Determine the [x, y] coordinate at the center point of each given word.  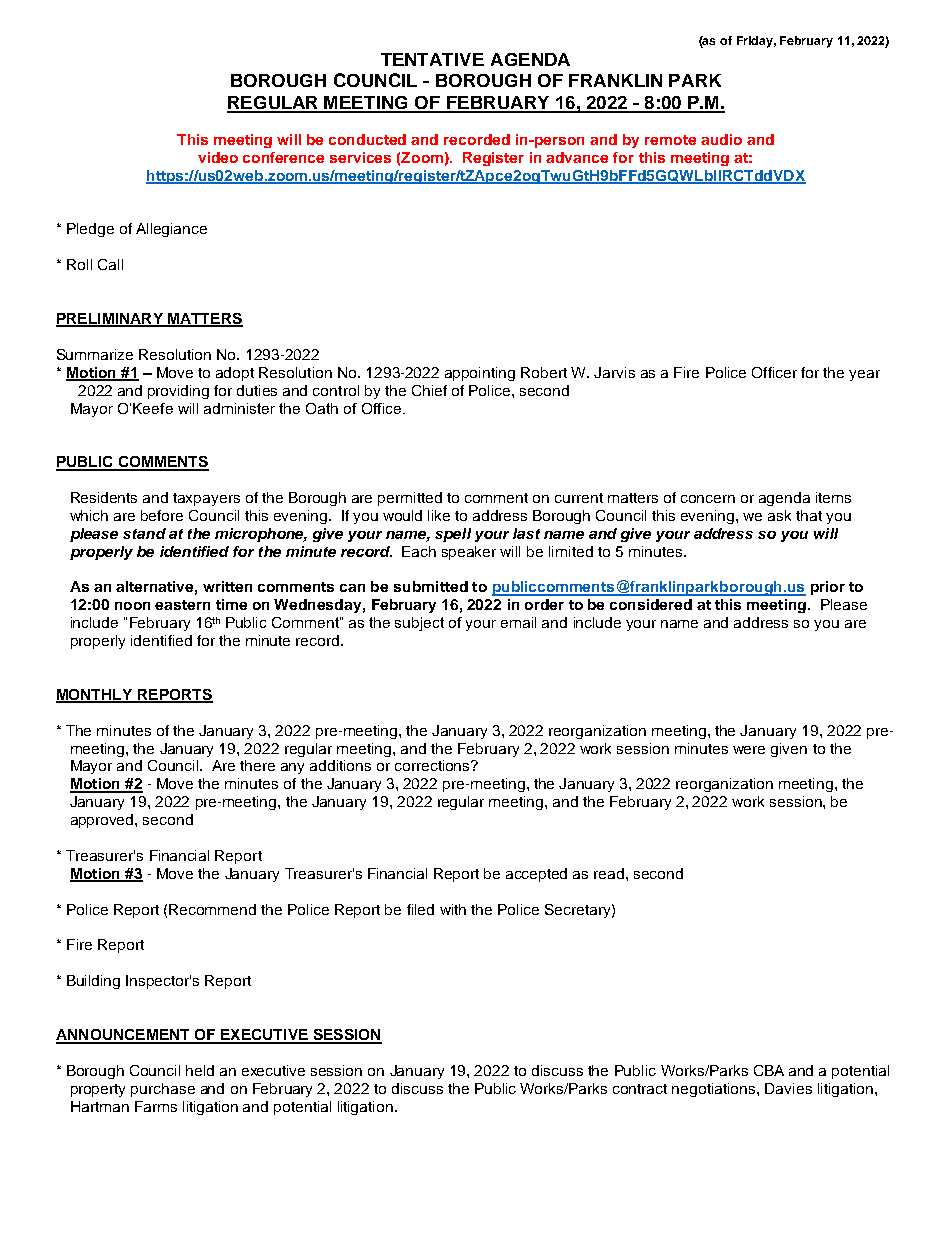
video [218, 157]
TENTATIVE [432, 59]
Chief [429, 390]
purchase [163, 1090]
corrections [434, 765]
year [864, 375]
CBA [769, 1070]
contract [640, 1089]
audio [721, 139]
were [749, 750]
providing [178, 392]
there [257, 765]
